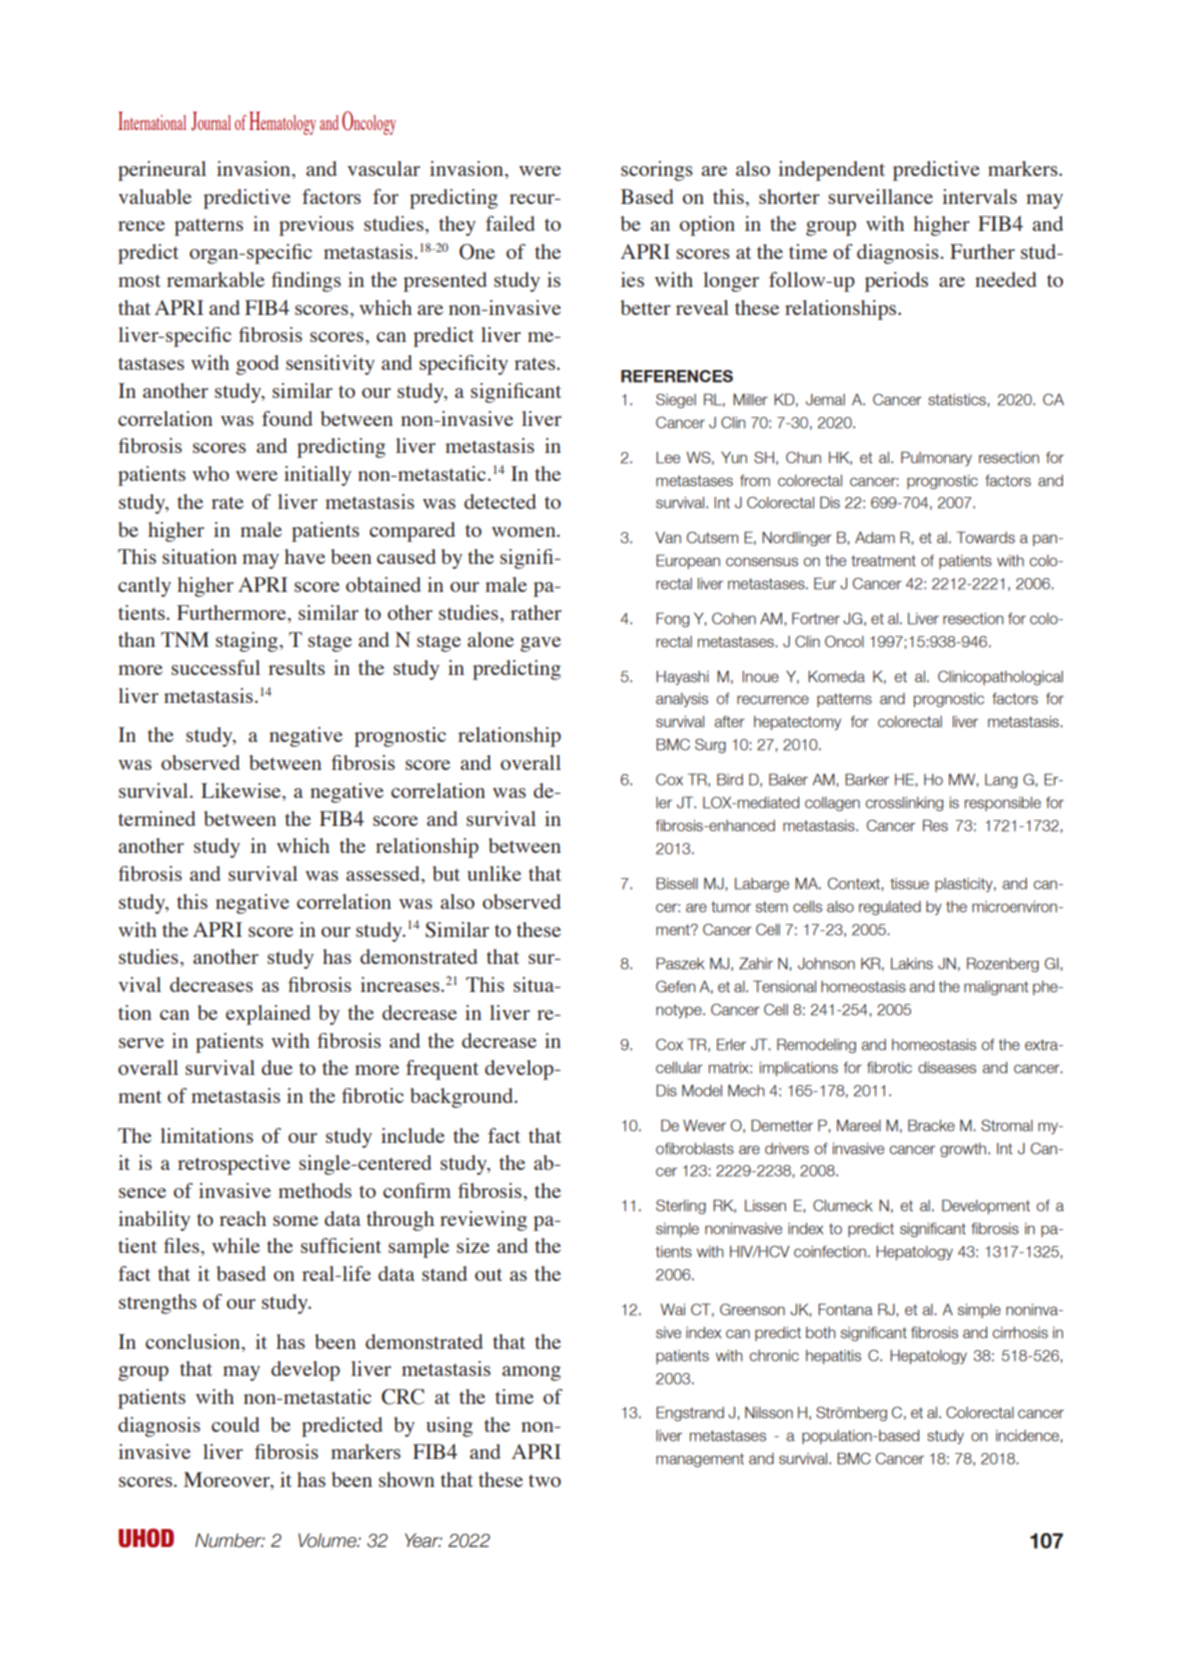 This screenshot has width=1182, height=1655. Describe the element at coordinates (816, 618) in the screenshot. I see `Fortner` at that location.
